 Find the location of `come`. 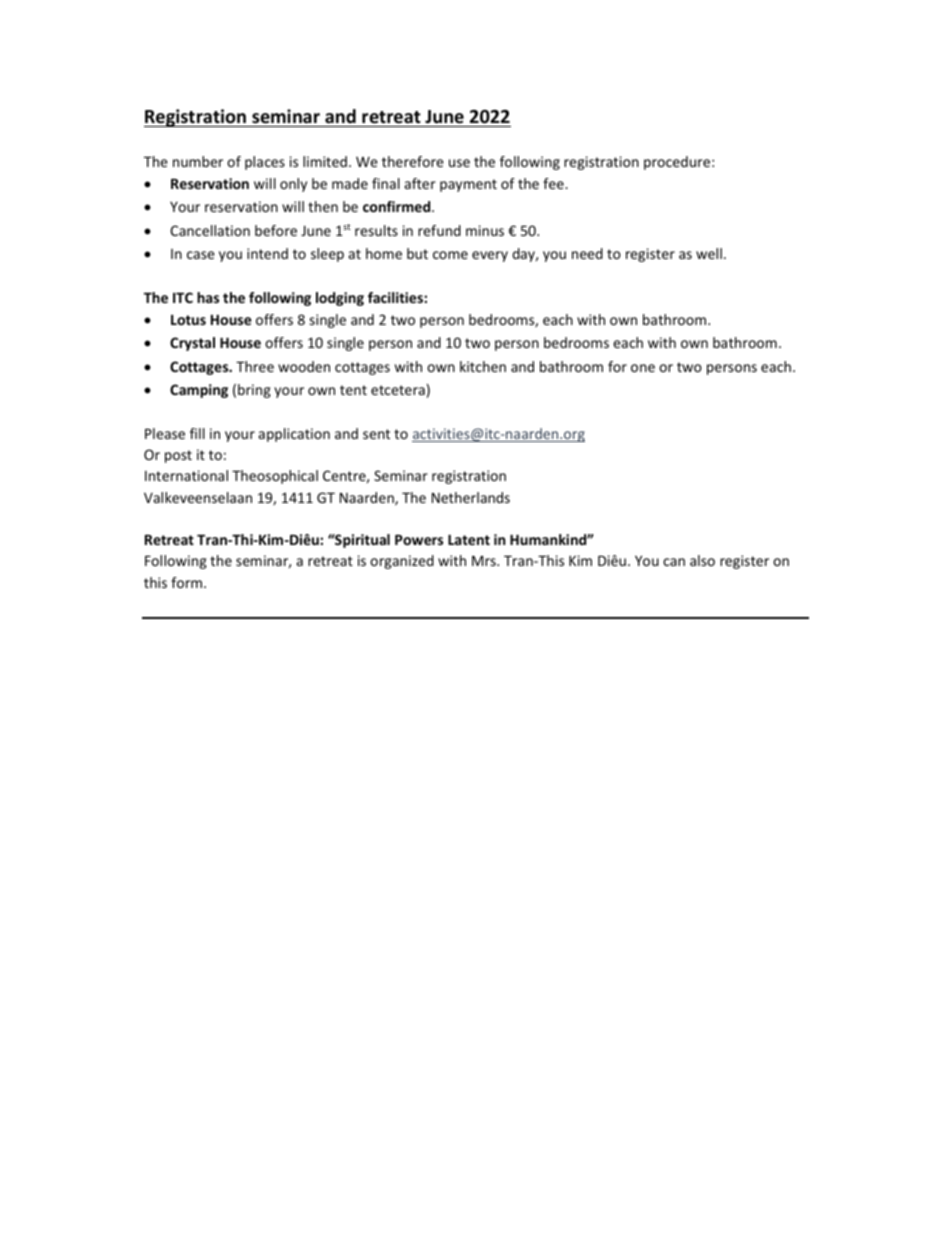

come is located at coordinates (450, 255).
